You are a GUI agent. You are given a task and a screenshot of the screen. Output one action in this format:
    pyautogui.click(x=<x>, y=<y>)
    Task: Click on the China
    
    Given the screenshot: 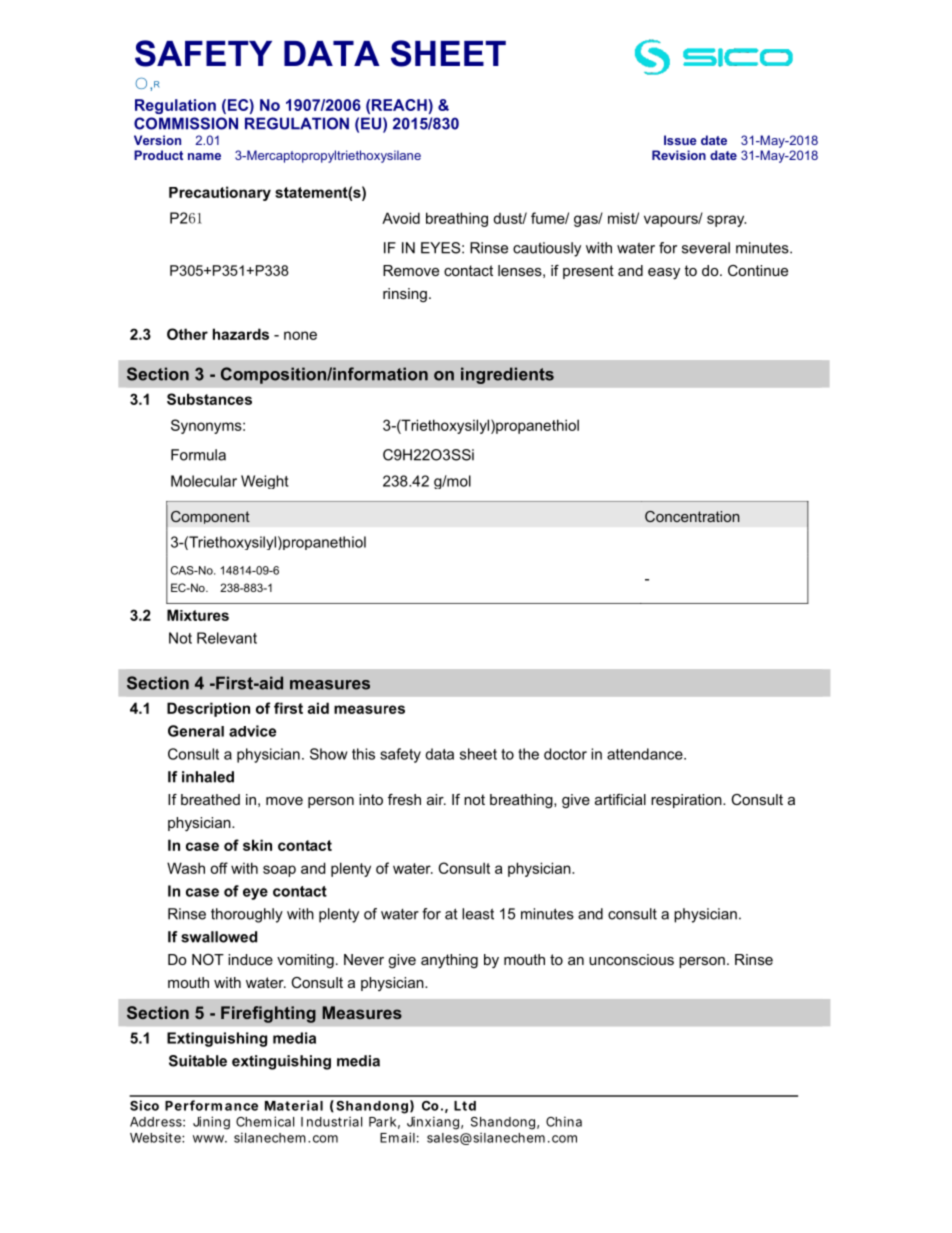 What is the action you would take?
    pyautogui.click(x=564, y=1121)
